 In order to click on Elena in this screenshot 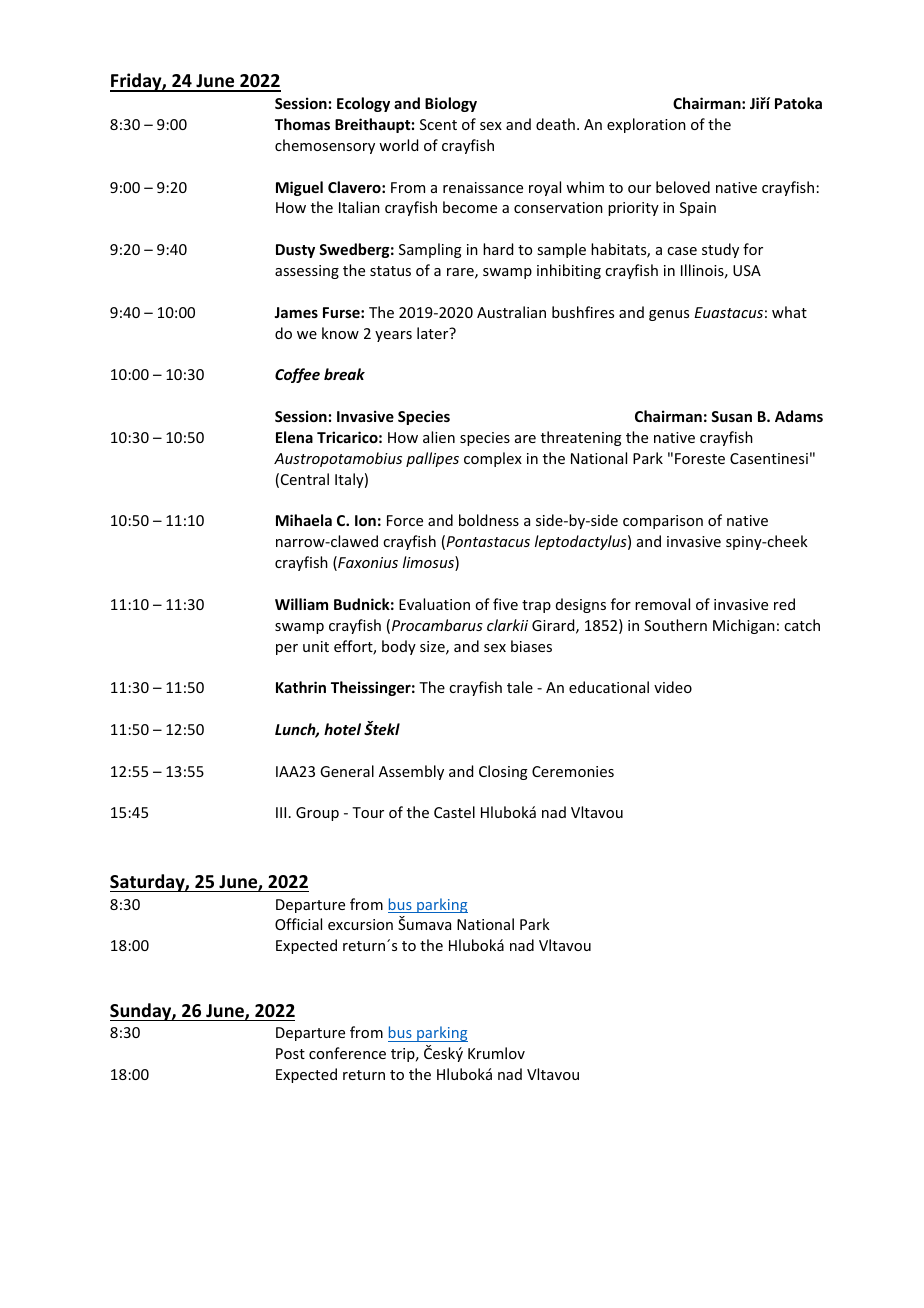, I will do `click(294, 437)`.
